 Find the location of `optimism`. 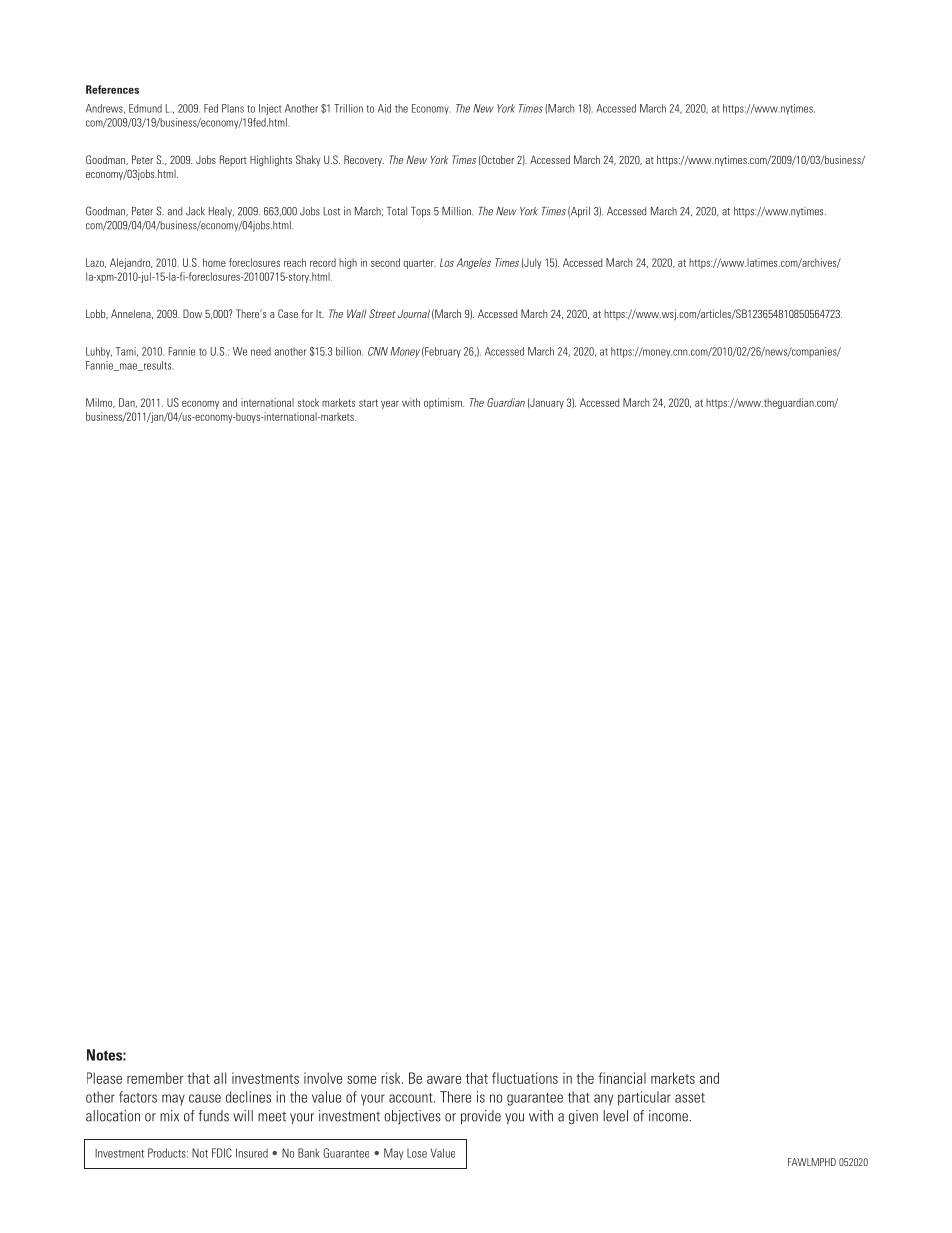

optimism is located at coordinates (444, 403).
